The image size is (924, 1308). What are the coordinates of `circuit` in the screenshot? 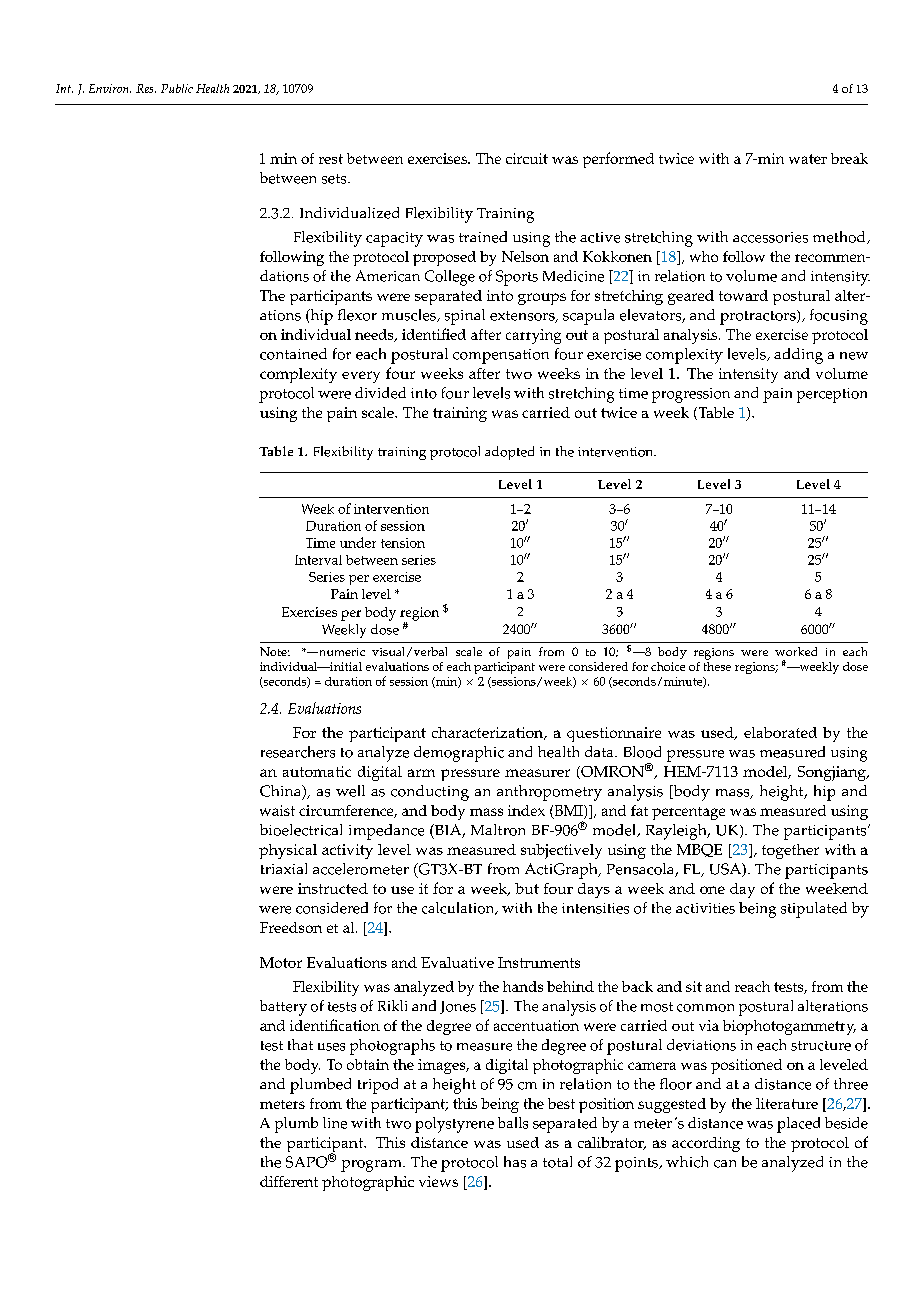 It's located at (527, 158).
